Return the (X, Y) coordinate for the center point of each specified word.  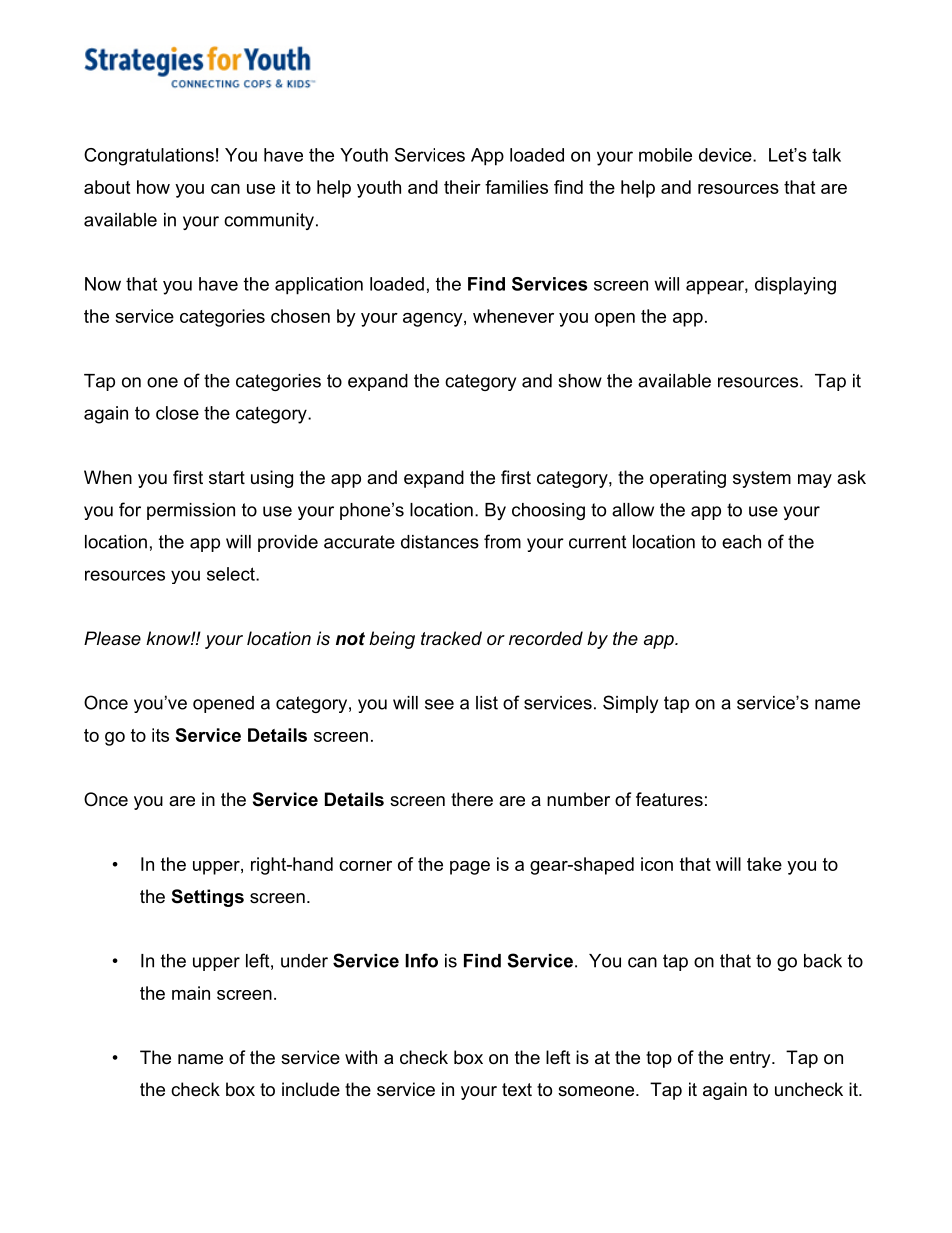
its (160, 735)
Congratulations (149, 157)
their (462, 187)
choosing (548, 511)
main (191, 993)
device (726, 155)
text (517, 1090)
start (227, 477)
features (669, 799)
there (472, 799)
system (762, 479)
